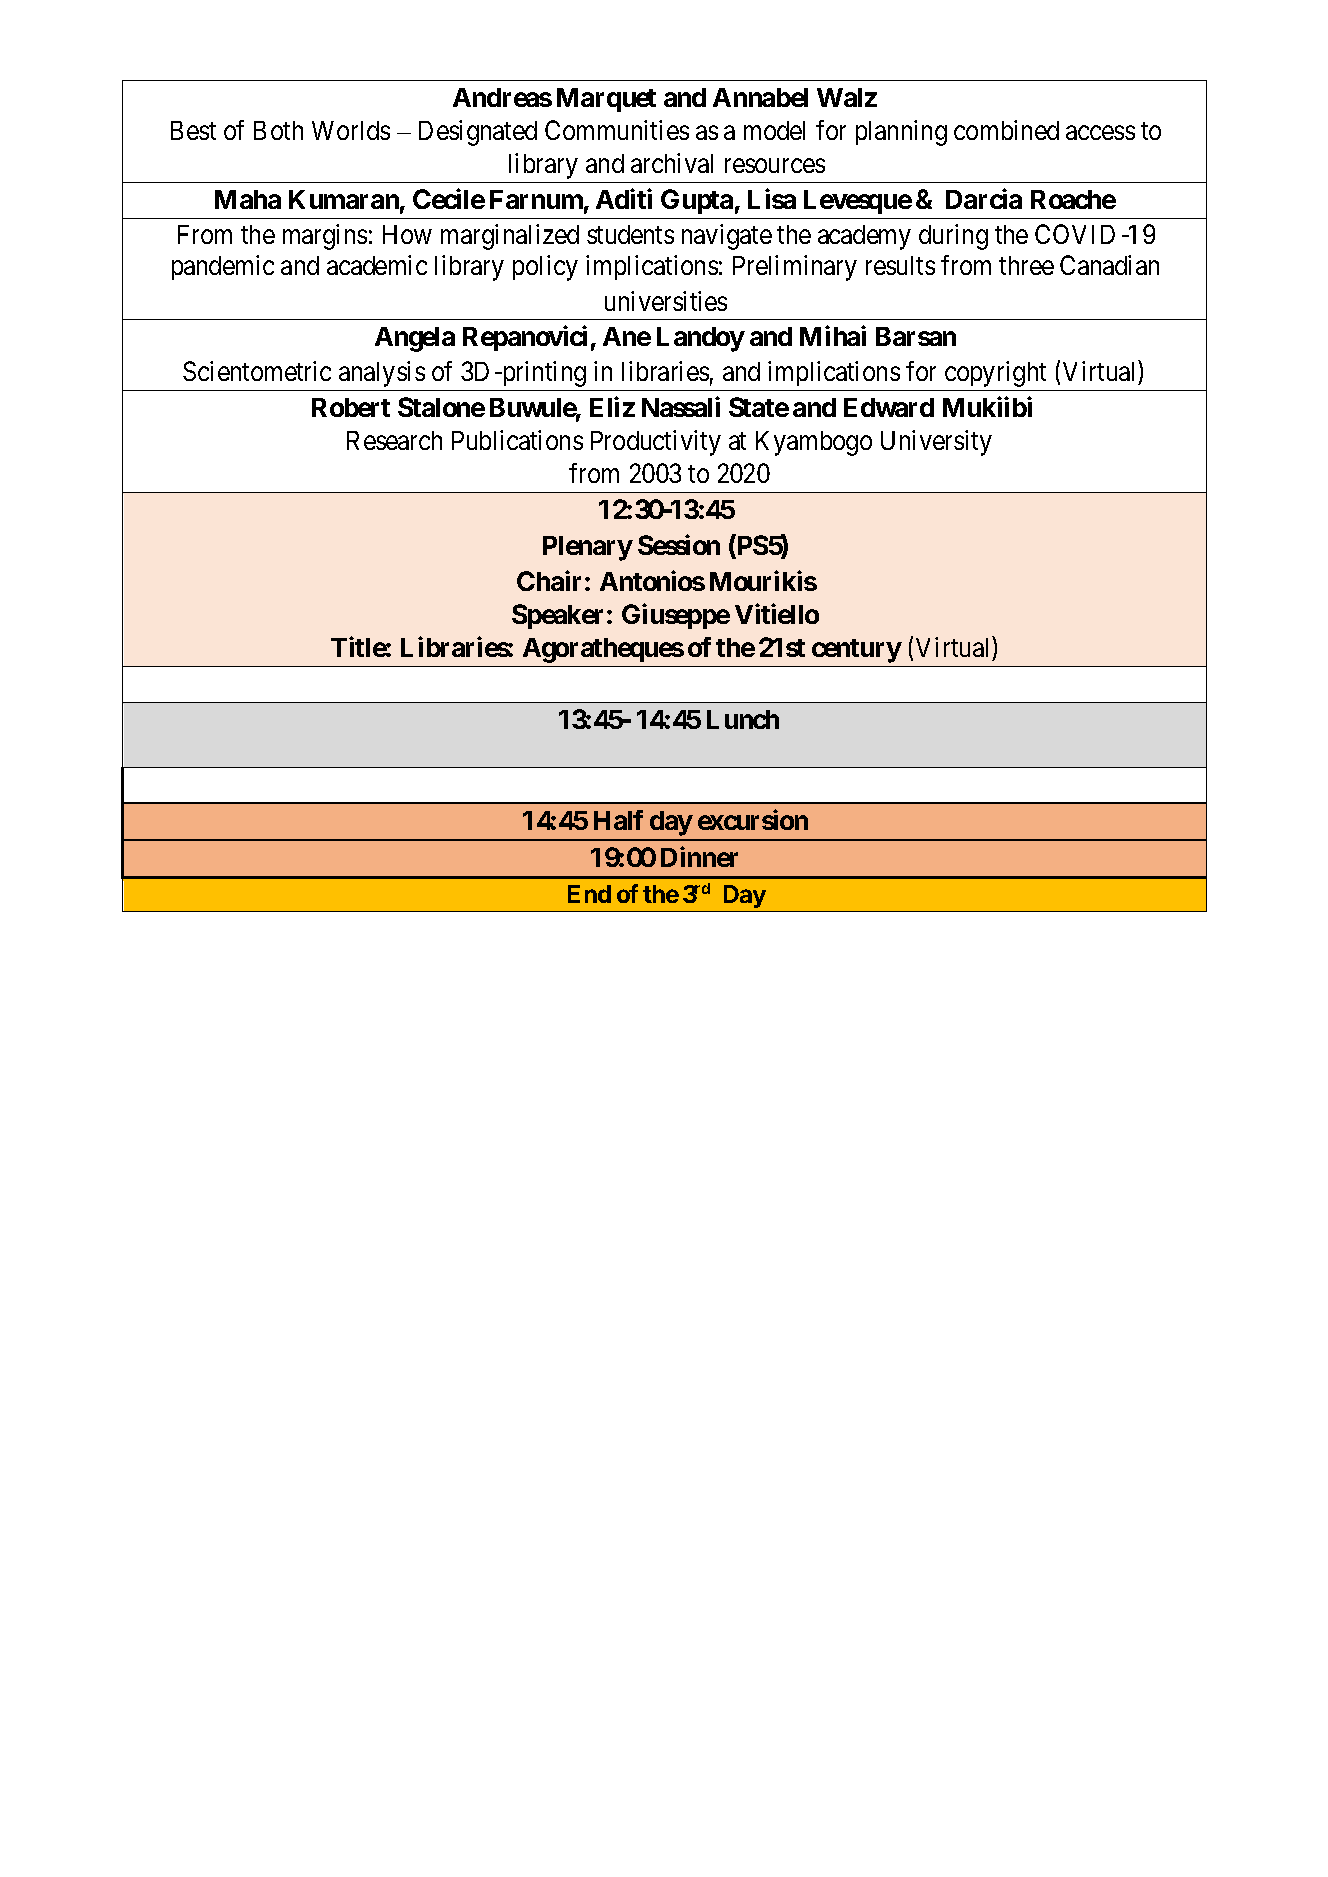  Describe the element at coordinates (278, 130) in the page. I see `Both` at that location.
